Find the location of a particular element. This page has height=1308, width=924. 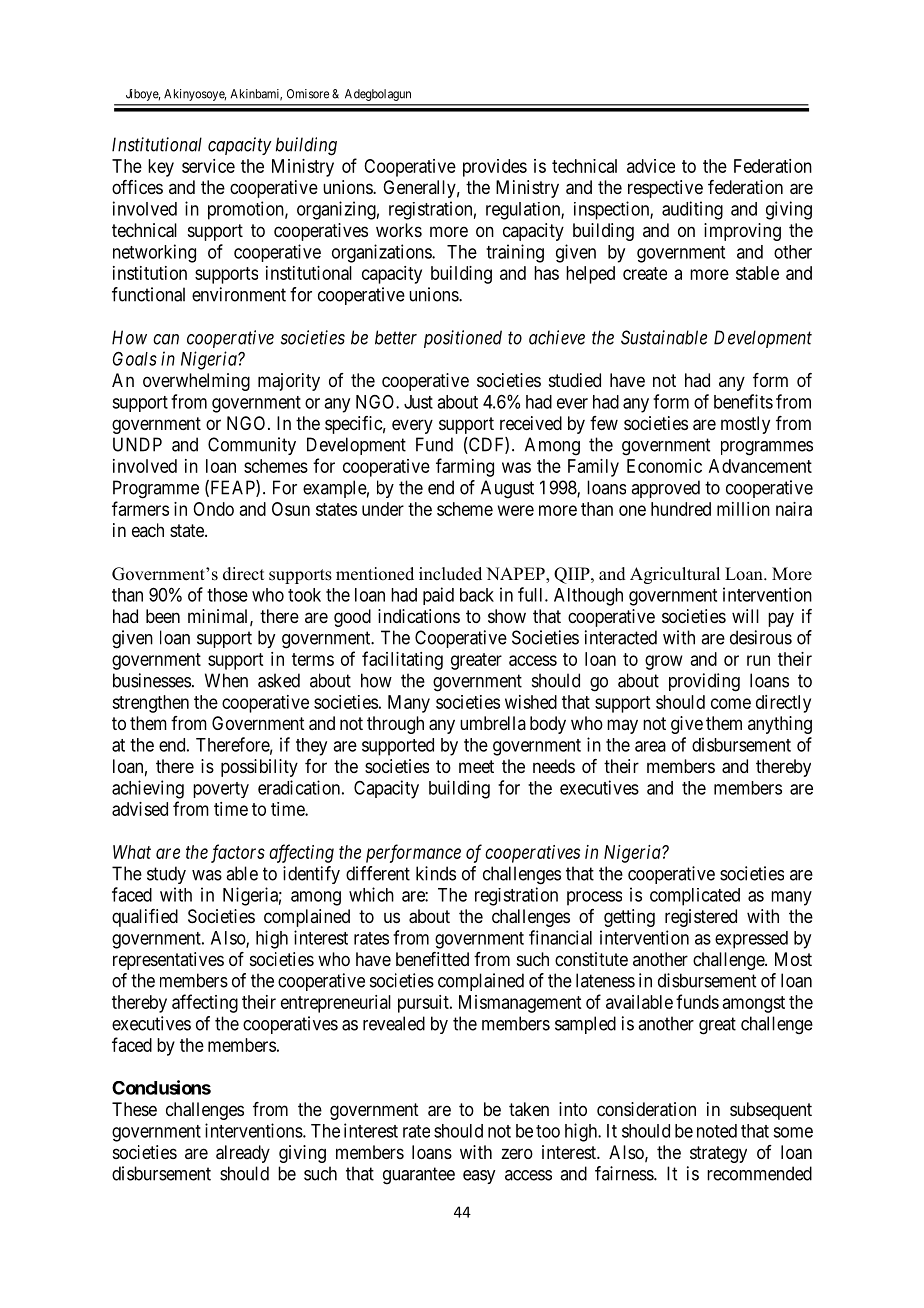

facilitating is located at coordinates (402, 660).
